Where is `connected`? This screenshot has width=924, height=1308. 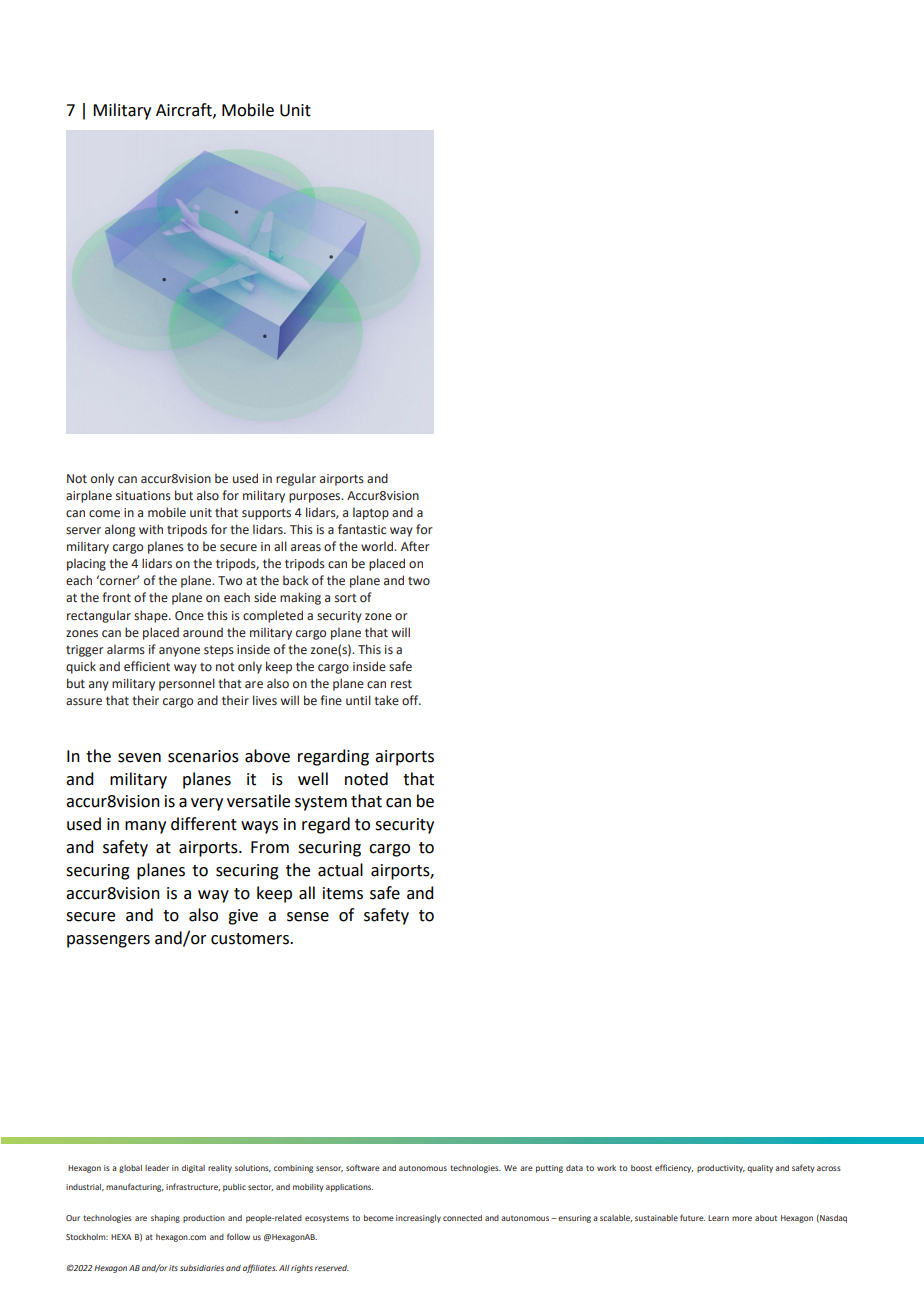 connected is located at coordinates (462, 1218).
